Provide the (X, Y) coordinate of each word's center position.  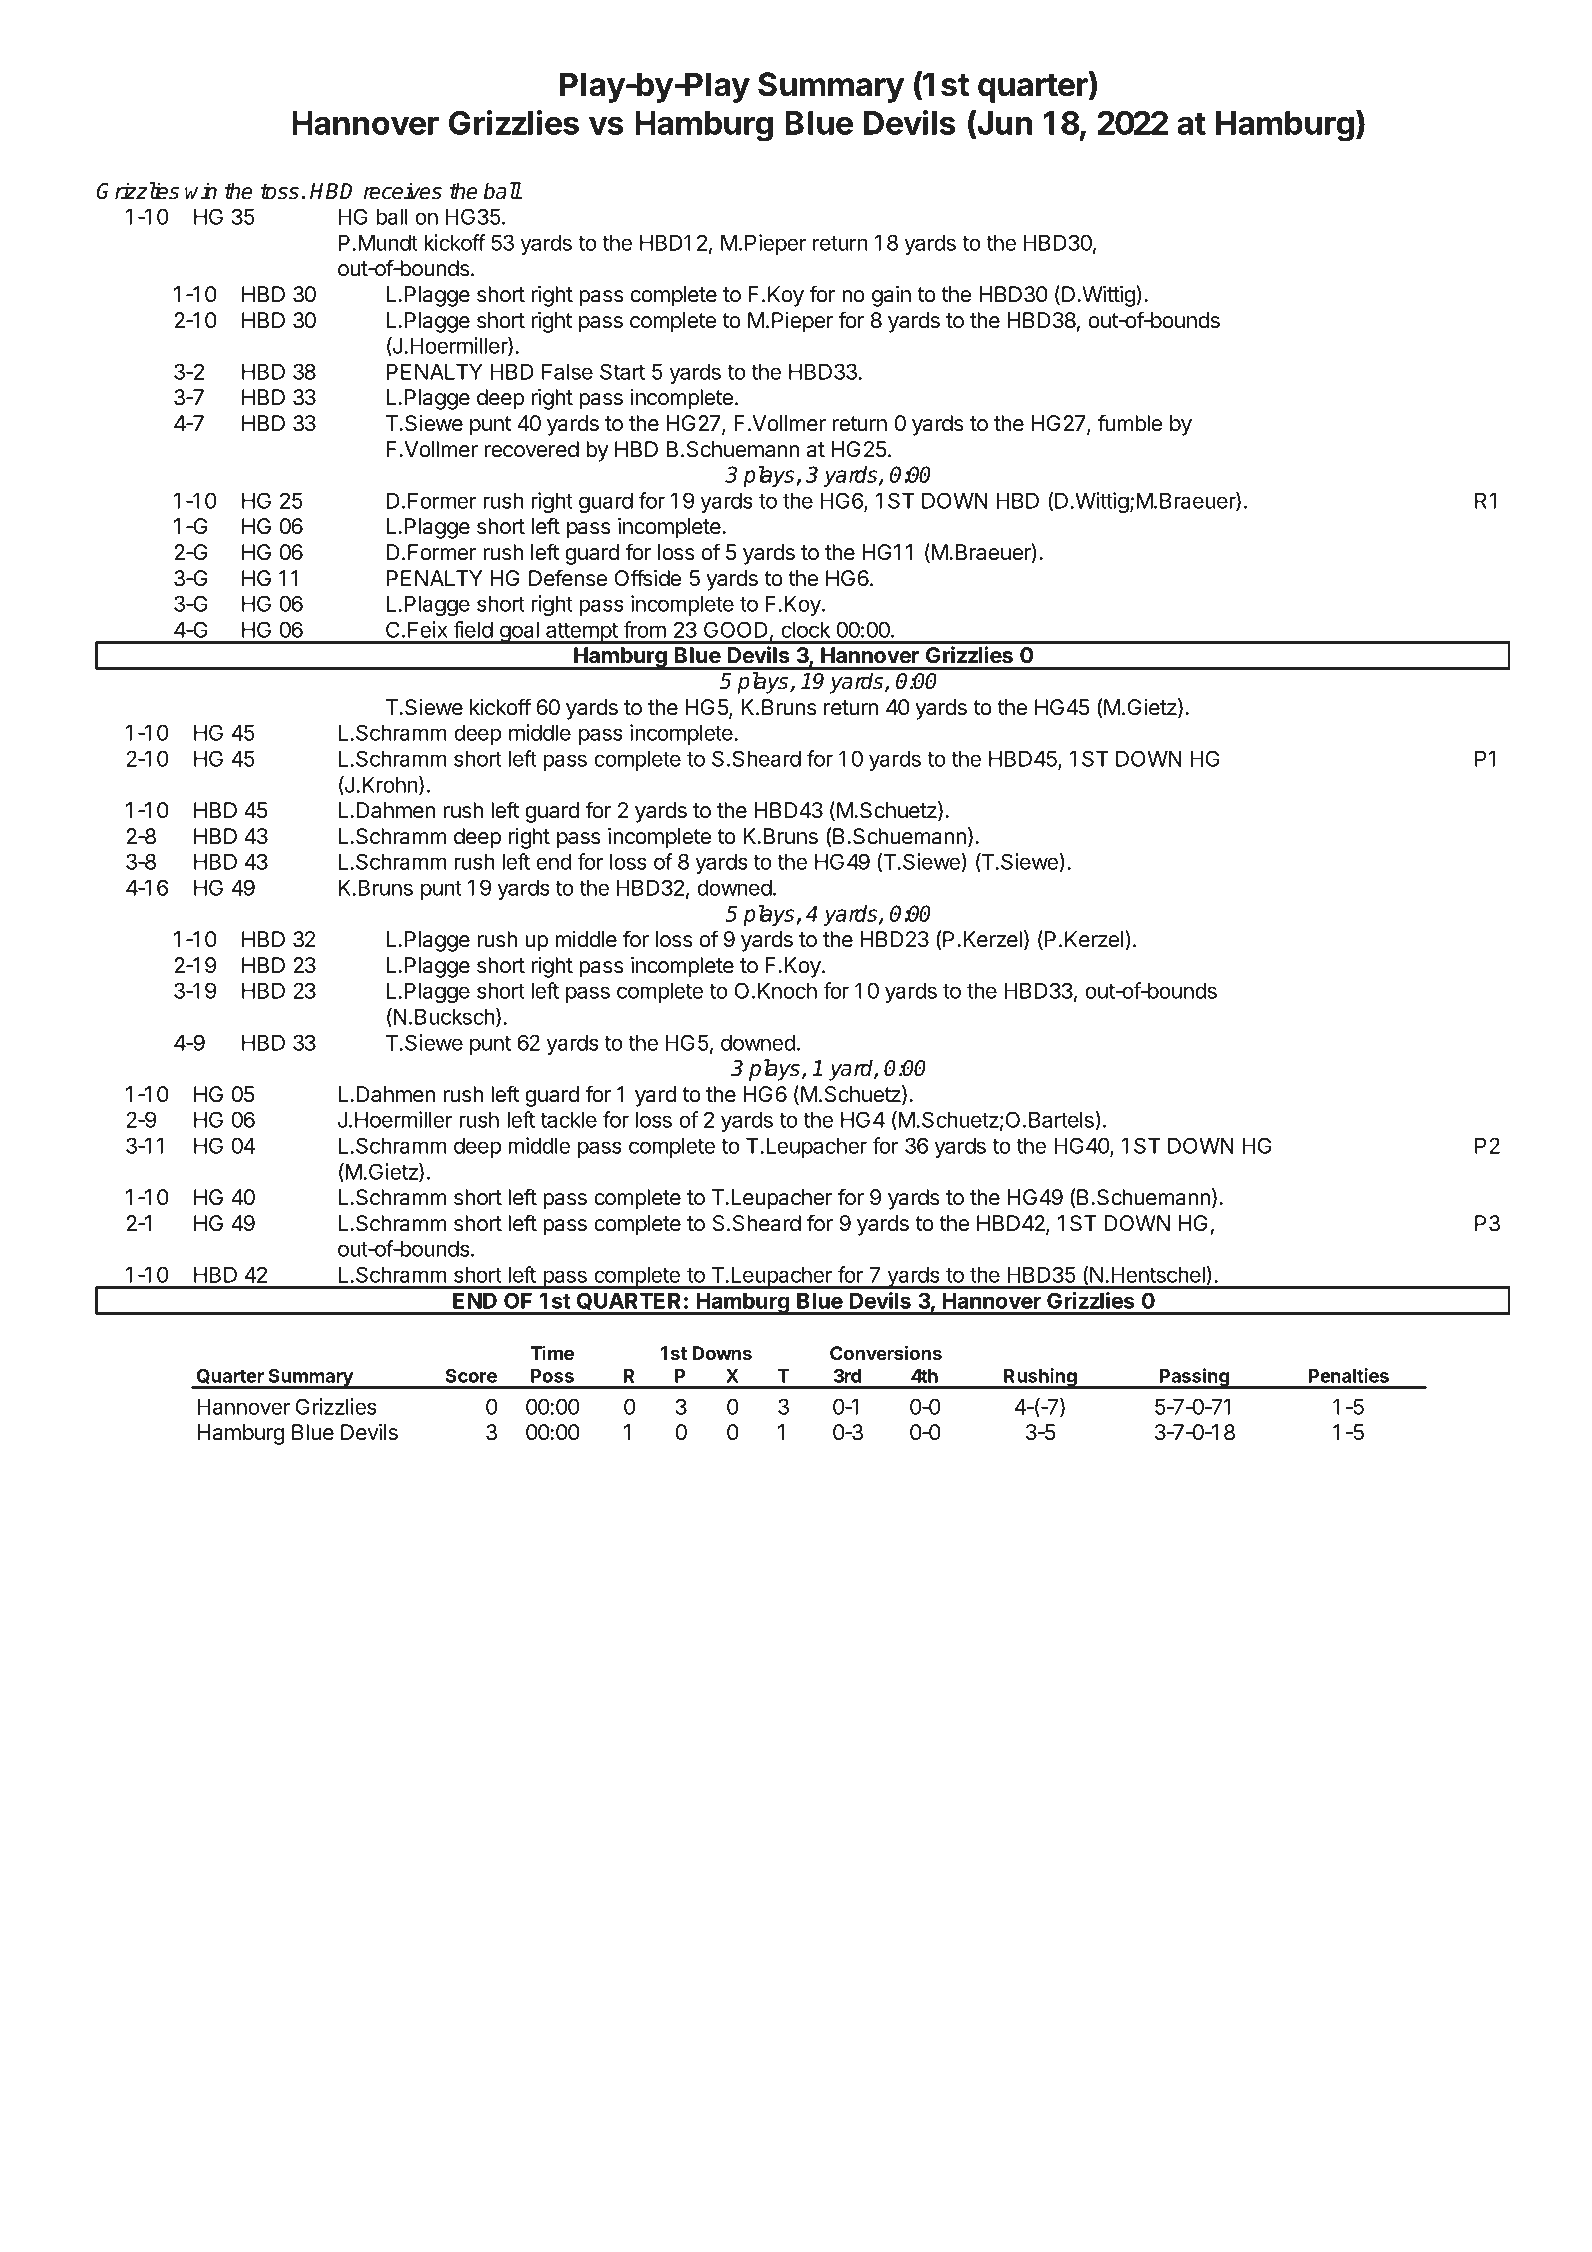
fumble (1130, 423)
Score (471, 1375)
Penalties (1348, 1375)
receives (403, 191)
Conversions (886, 1352)
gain (891, 296)
